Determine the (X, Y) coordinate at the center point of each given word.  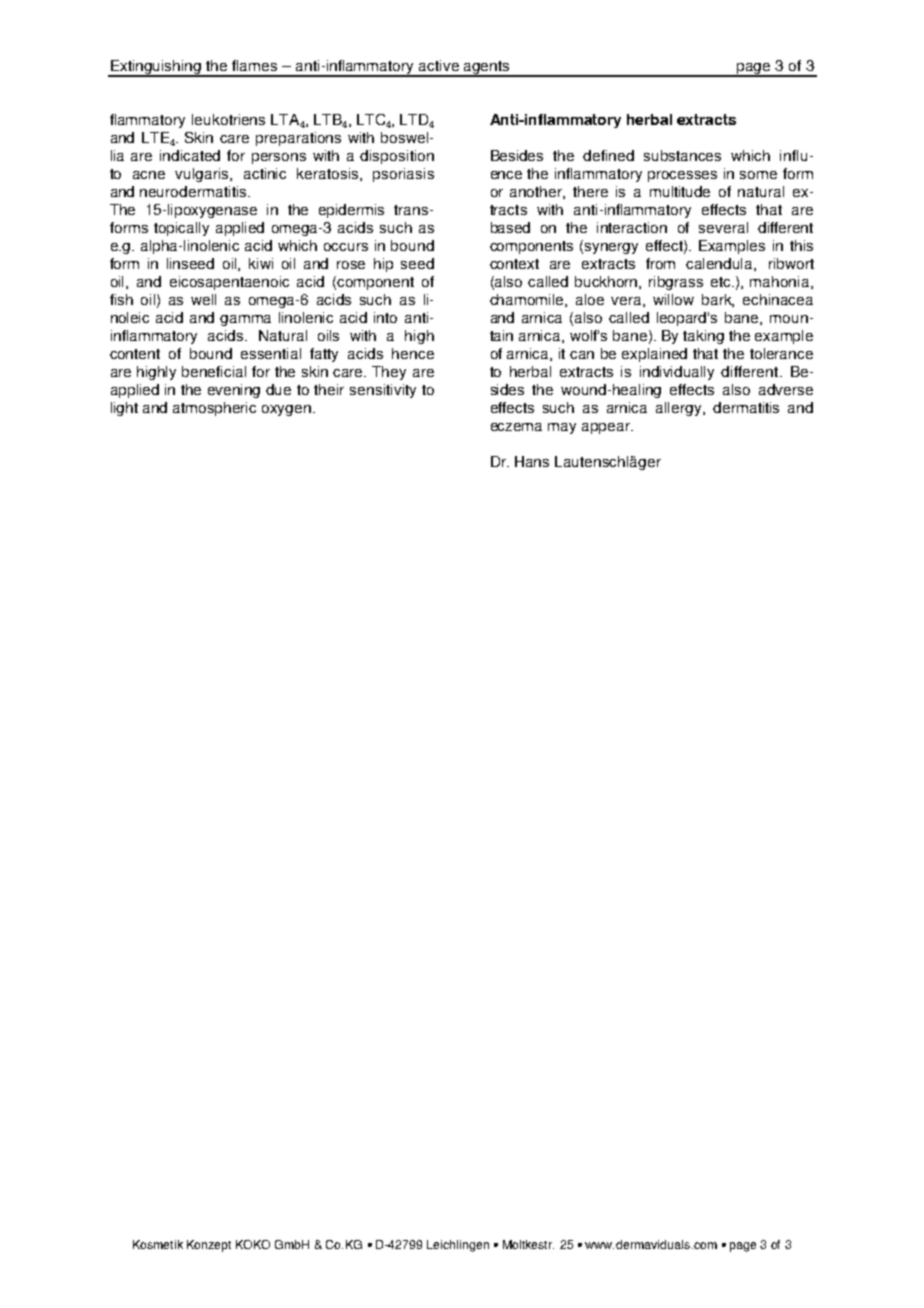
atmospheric (214, 409)
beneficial (214, 371)
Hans (532, 461)
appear (607, 428)
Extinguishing (156, 68)
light (124, 409)
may (562, 428)
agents (487, 68)
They (389, 373)
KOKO (253, 1244)
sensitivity (383, 391)
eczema (516, 427)
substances (682, 155)
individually (677, 373)
